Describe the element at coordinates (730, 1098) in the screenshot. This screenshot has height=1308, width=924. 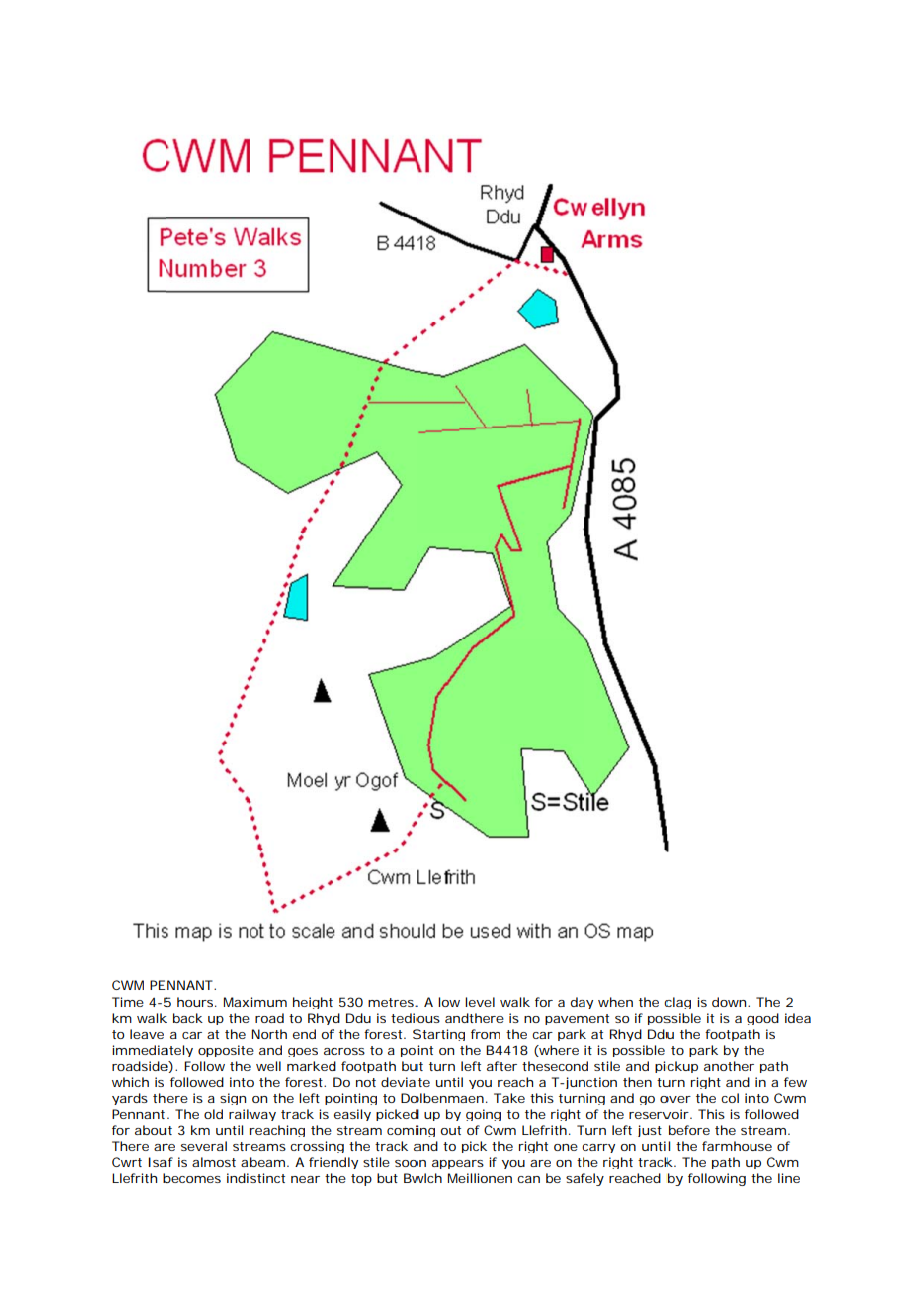
I see `col` at that location.
